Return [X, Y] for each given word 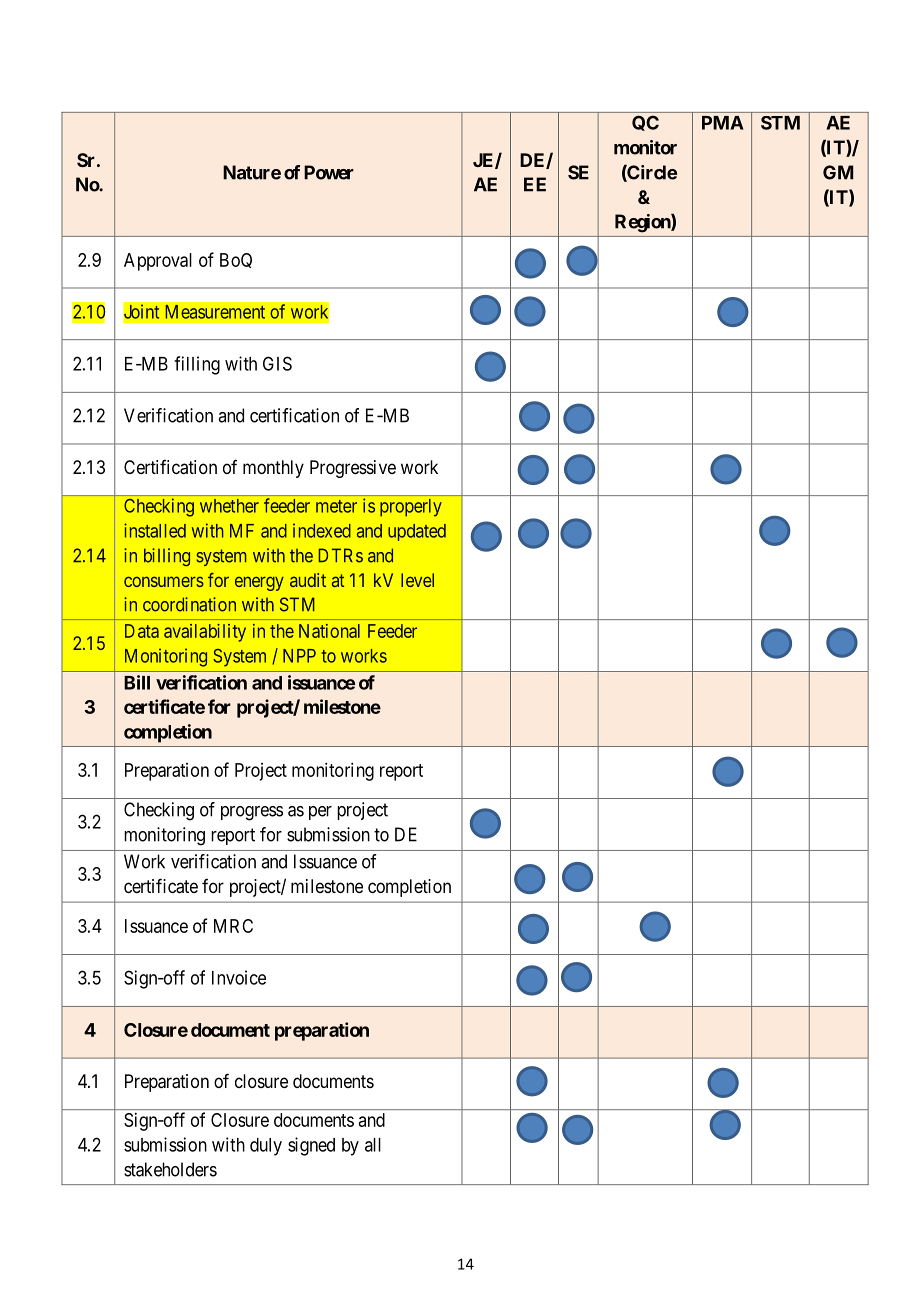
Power [329, 172]
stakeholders [170, 1169]
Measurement [215, 312]
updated [417, 532]
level [417, 580]
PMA [723, 123]
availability [205, 633]
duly [266, 1147]
